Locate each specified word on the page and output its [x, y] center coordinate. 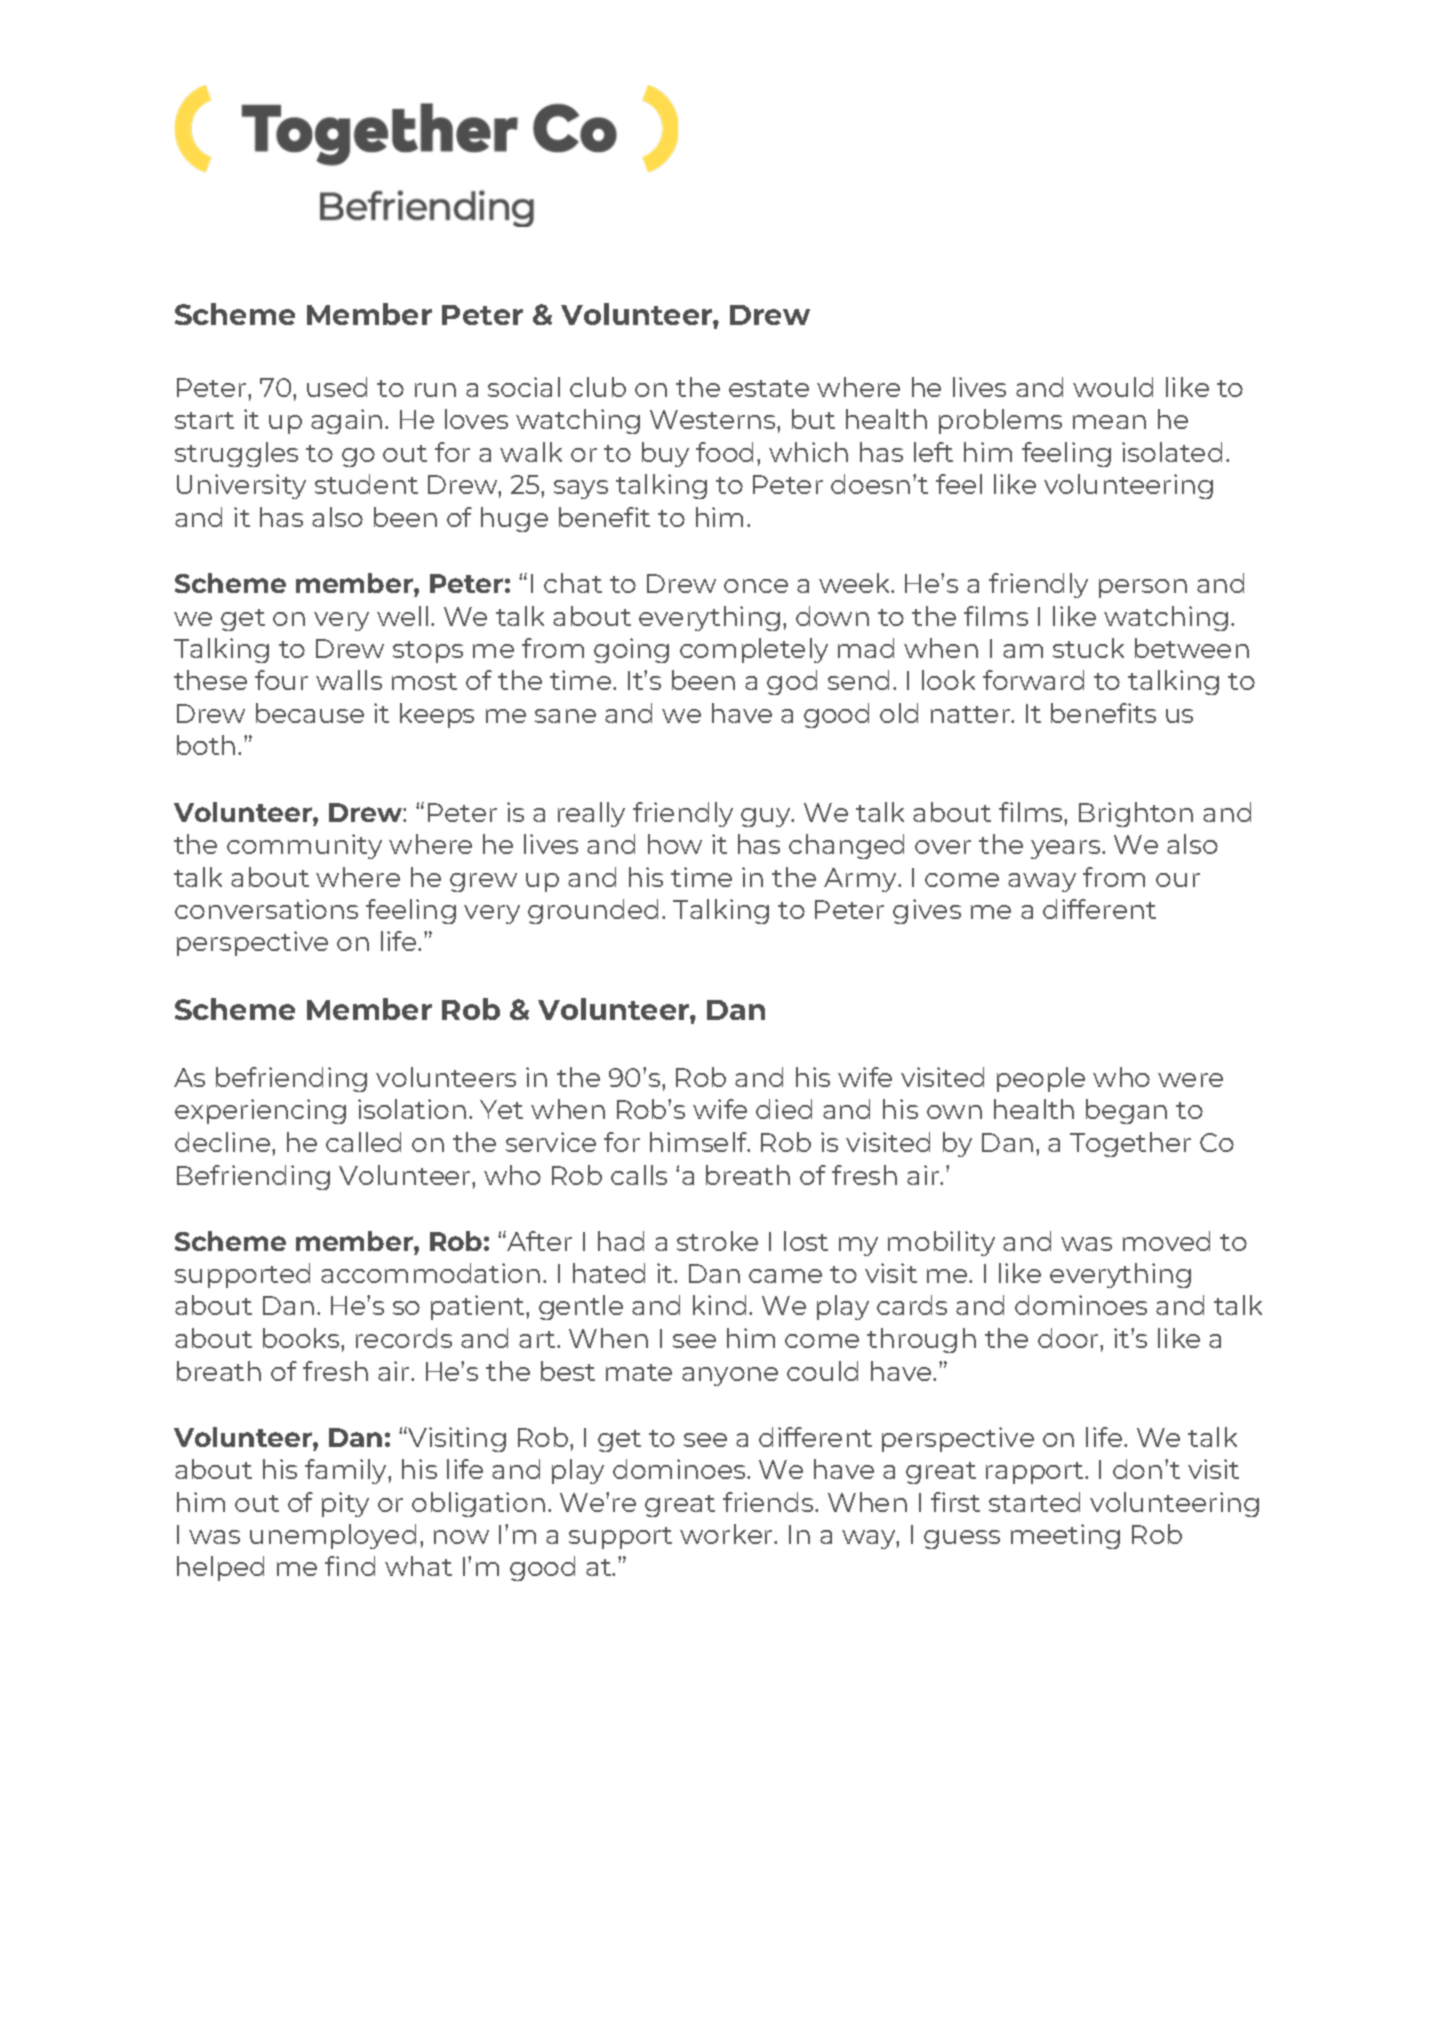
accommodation [430, 1273]
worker [727, 1534]
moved [1166, 1241]
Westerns [714, 419]
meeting [1065, 1536]
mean [1109, 422]
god [792, 682]
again [346, 421]
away [1042, 882]
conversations [266, 909]
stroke [717, 1241]
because [310, 713]
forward [1033, 680]
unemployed [333, 1536]
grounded [593, 911]
